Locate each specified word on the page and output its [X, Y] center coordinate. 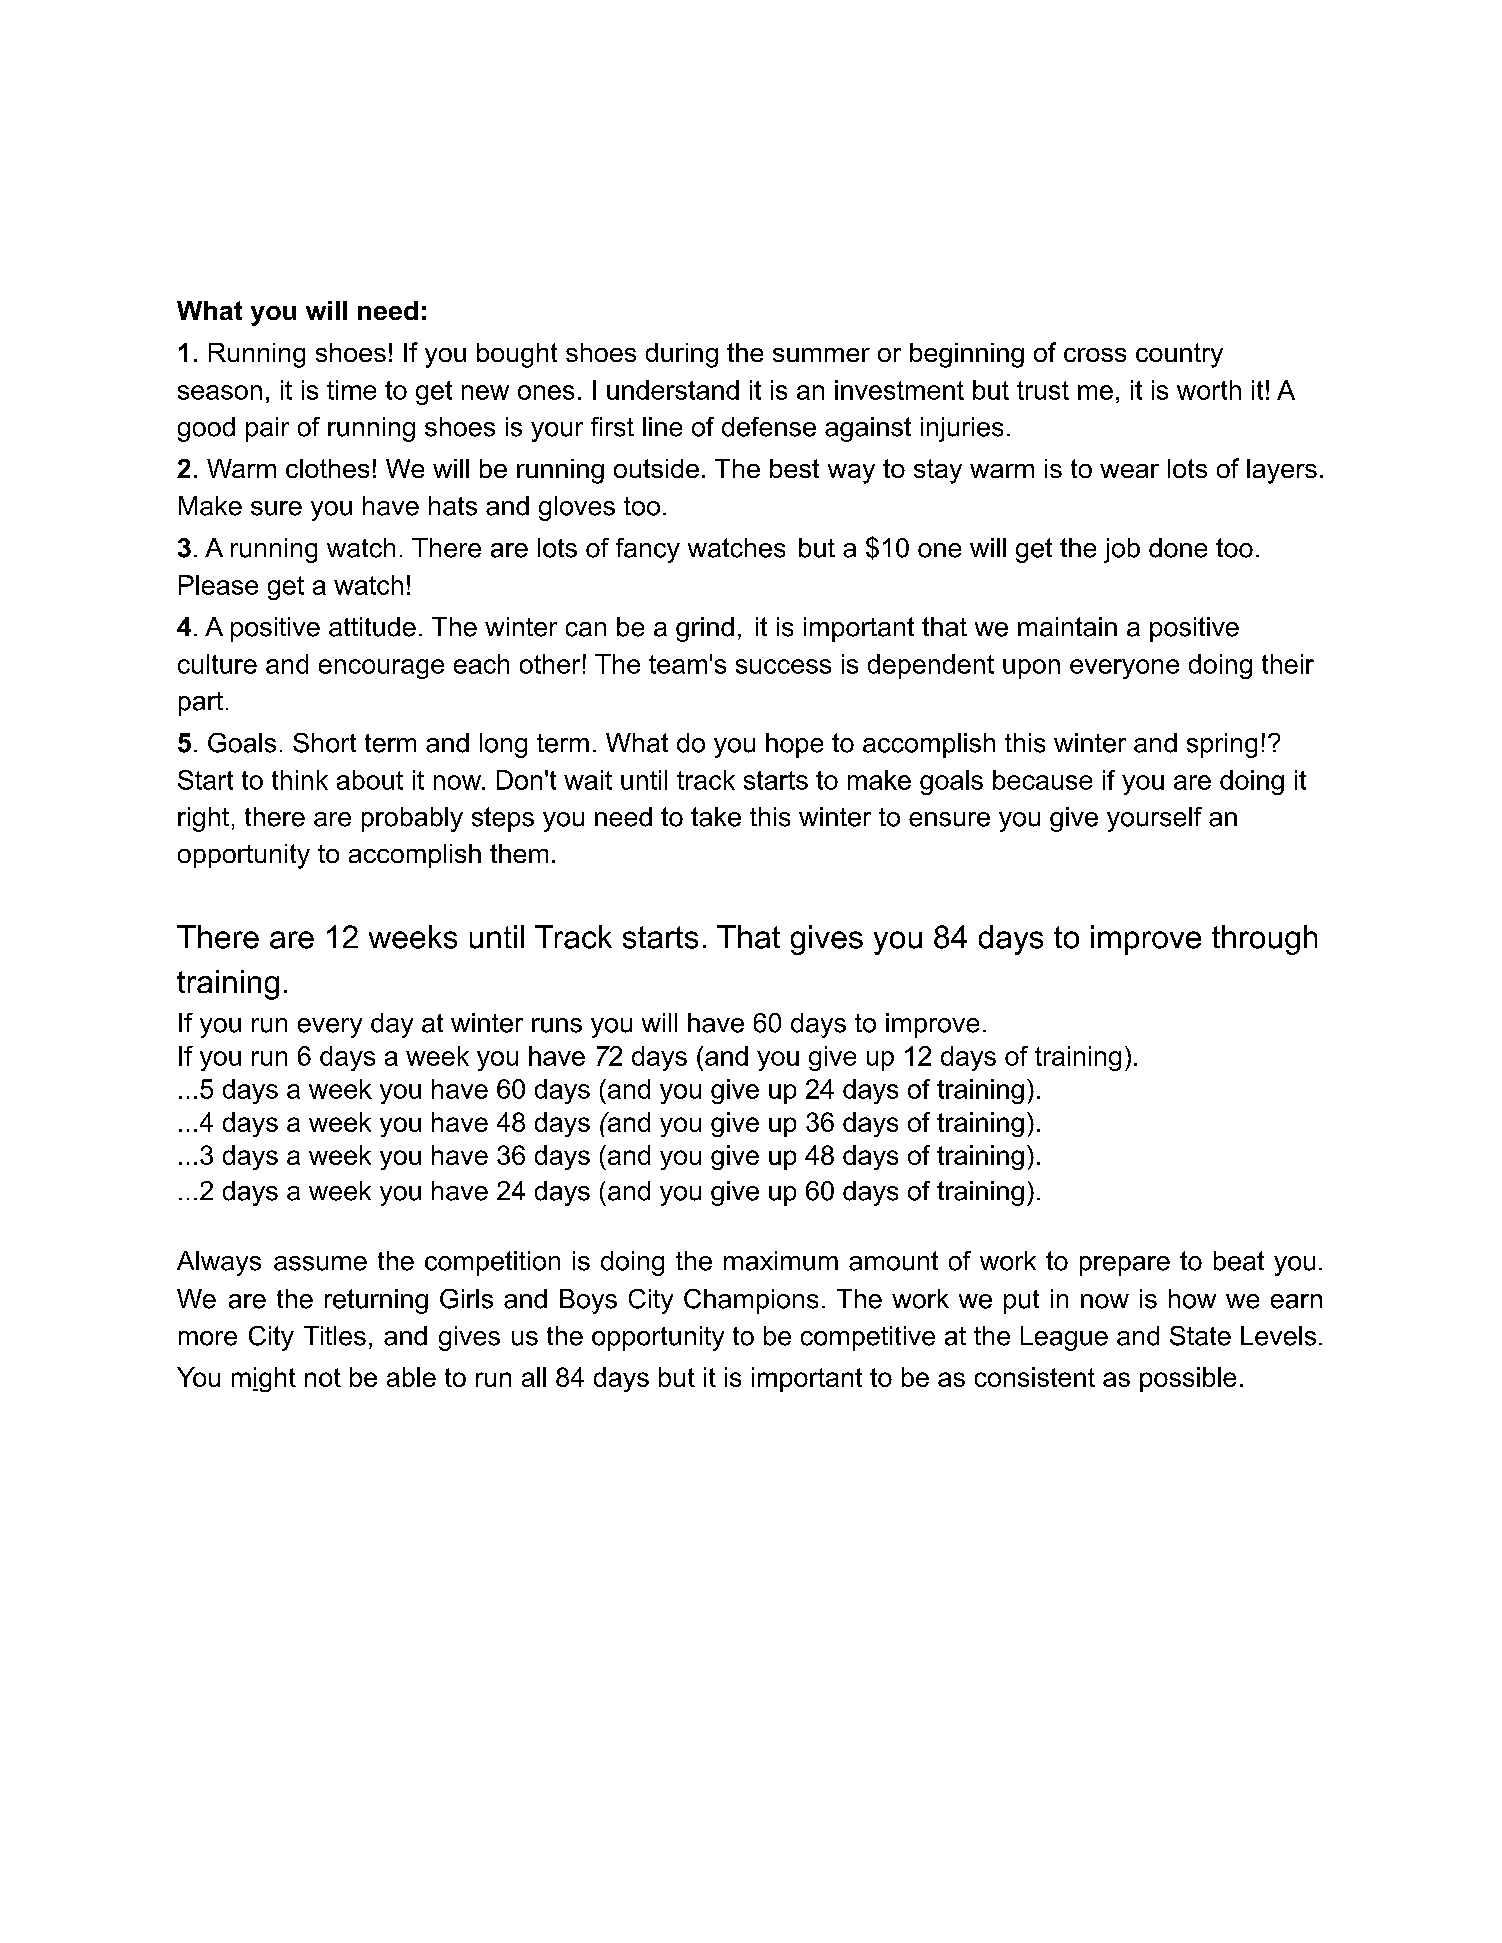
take [716, 817]
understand [673, 390]
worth [1209, 390]
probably [412, 819]
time [351, 390]
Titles [335, 1336]
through [1264, 940]
